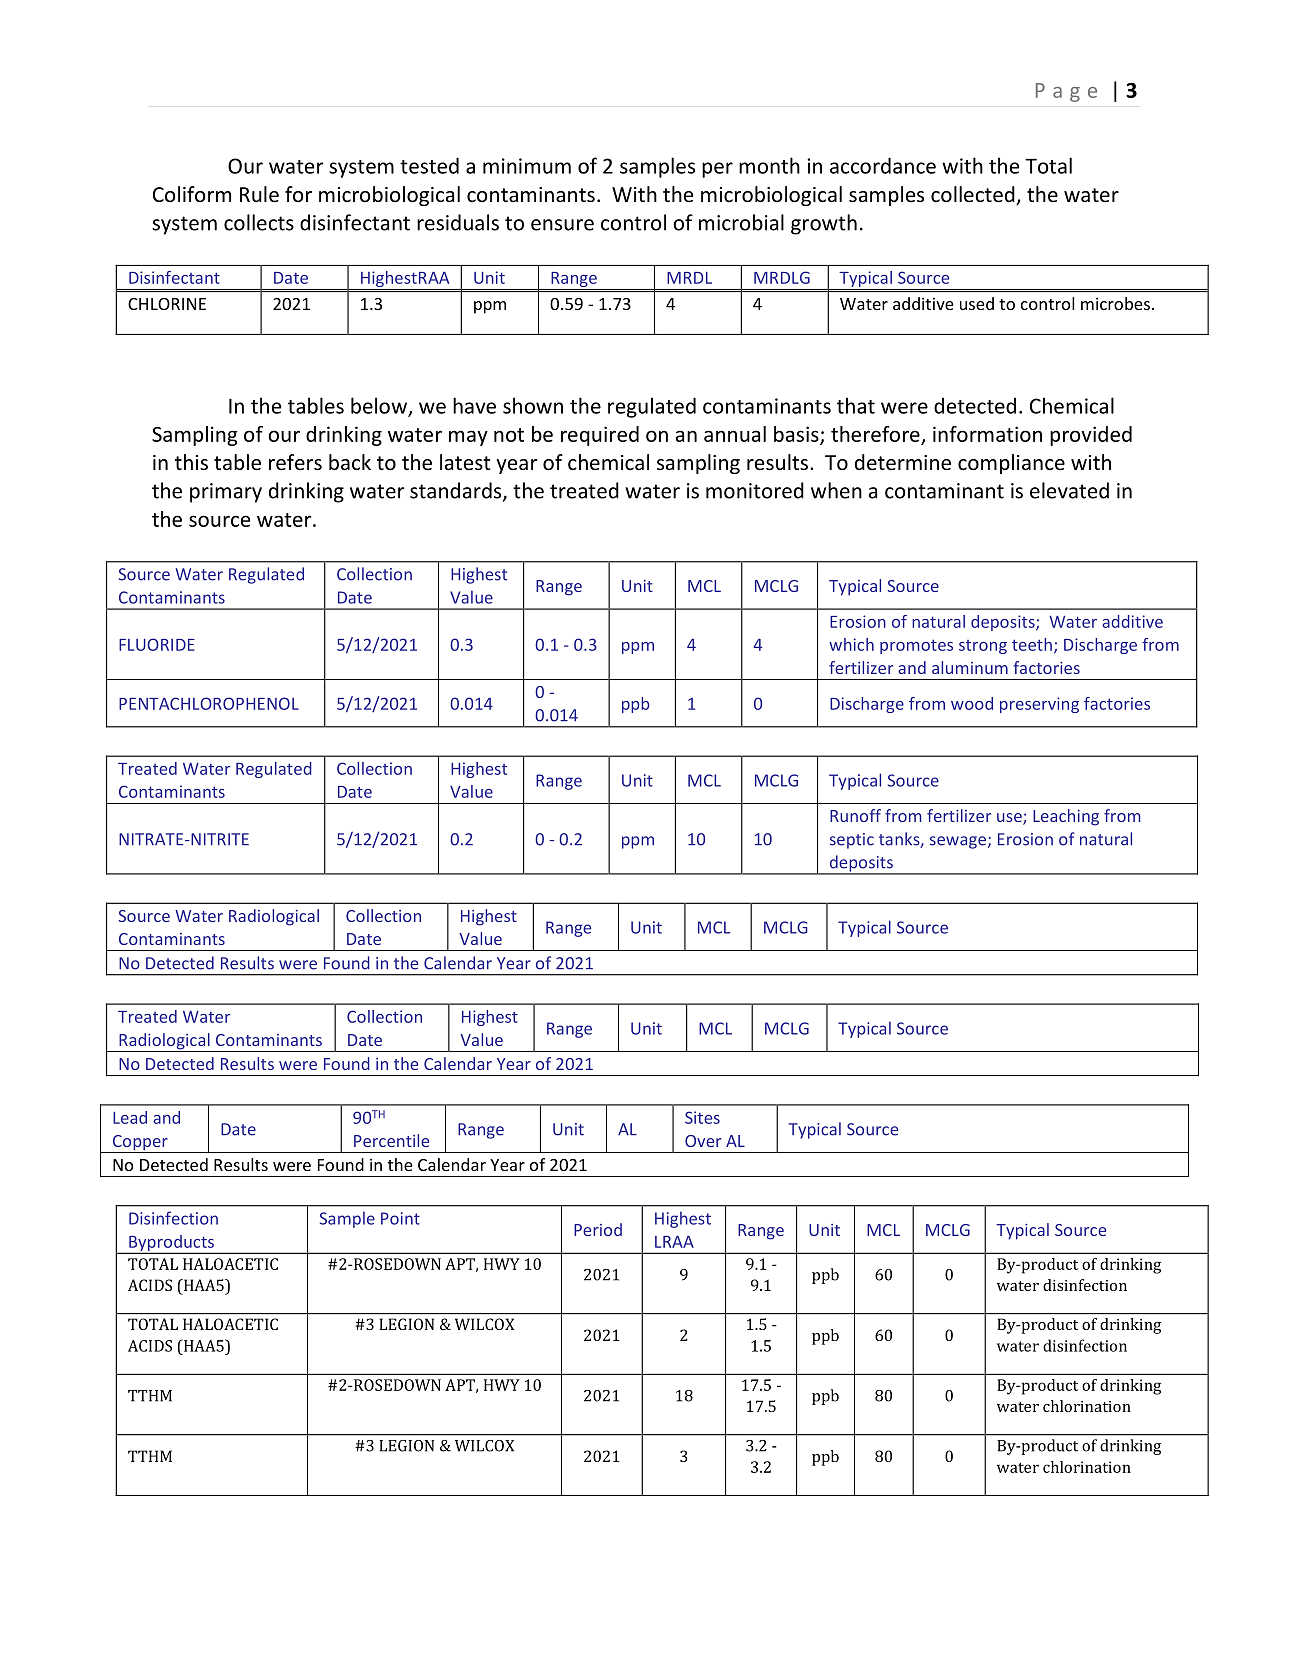 The width and height of the document is (1289, 1668). What do you see at coordinates (226, 493) in the document?
I see `primary` at bounding box center [226, 493].
